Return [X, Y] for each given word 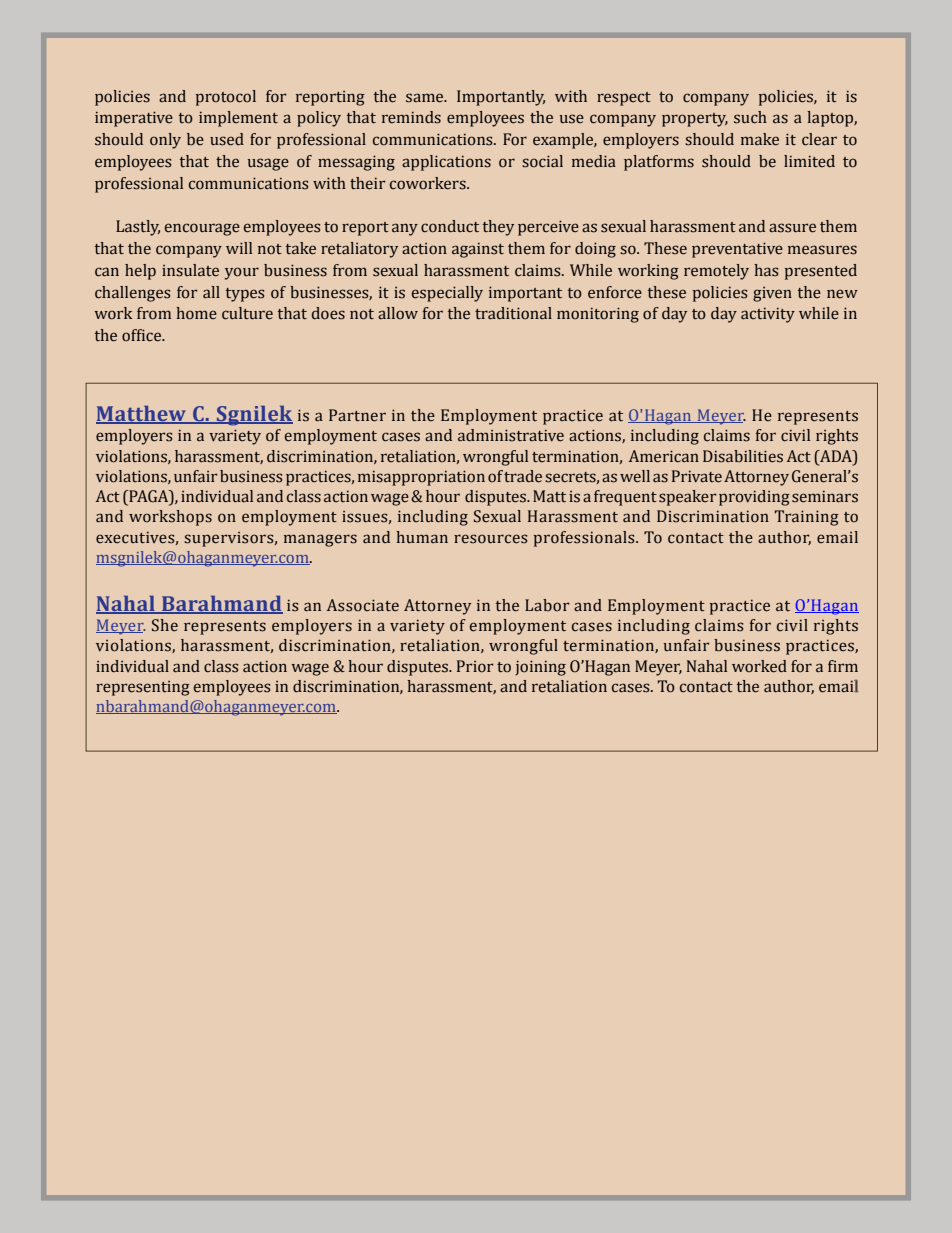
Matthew [142, 415]
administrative [511, 435]
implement [238, 119]
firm [843, 666]
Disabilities [743, 456]
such [750, 117]
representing [143, 688]
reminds [411, 117]
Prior [475, 666]
